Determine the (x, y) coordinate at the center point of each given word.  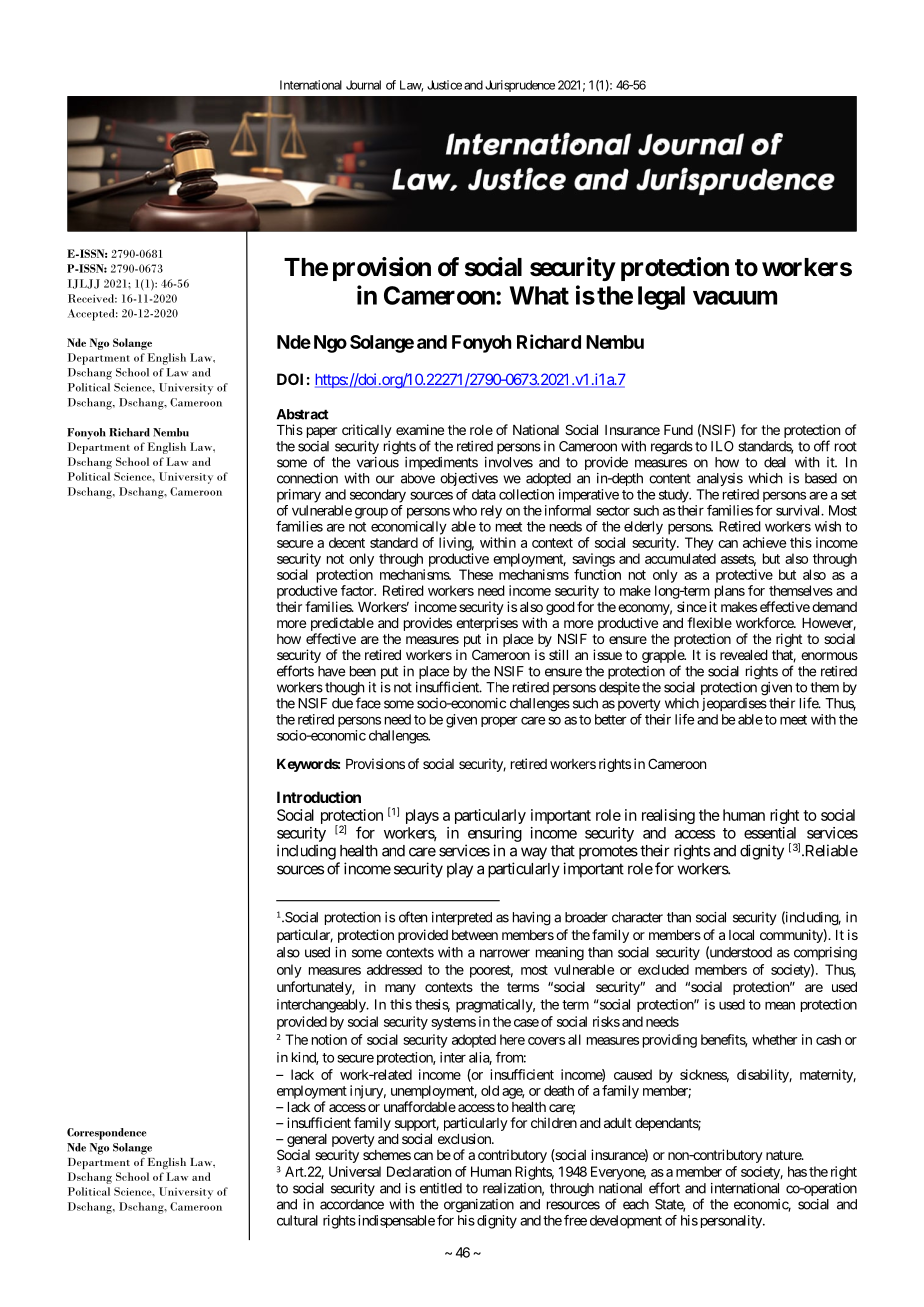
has (797, 1171)
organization (479, 1206)
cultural (297, 1220)
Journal (363, 85)
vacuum (735, 297)
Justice (444, 85)
